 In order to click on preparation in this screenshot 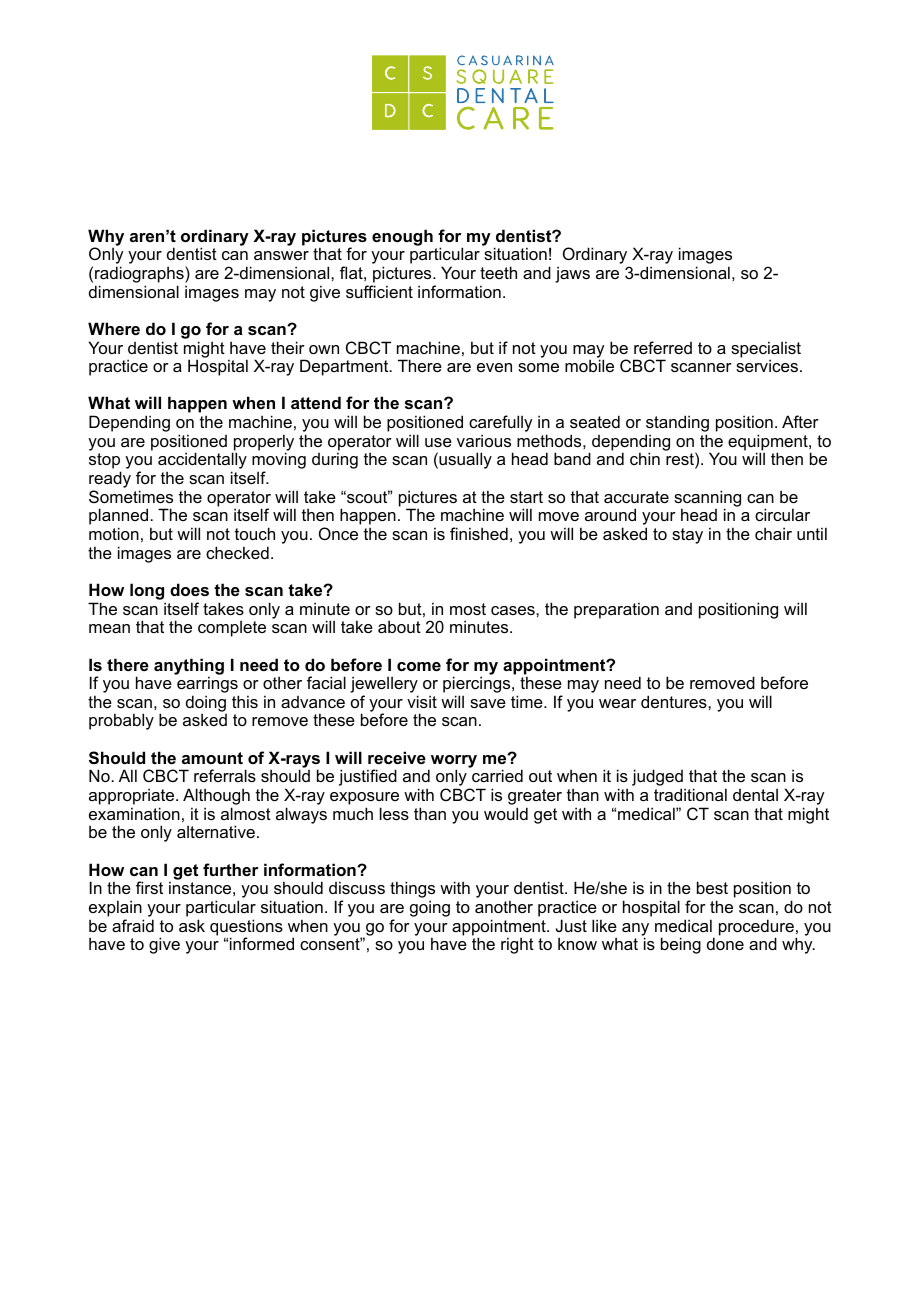, I will do `click(616, 610)`.
